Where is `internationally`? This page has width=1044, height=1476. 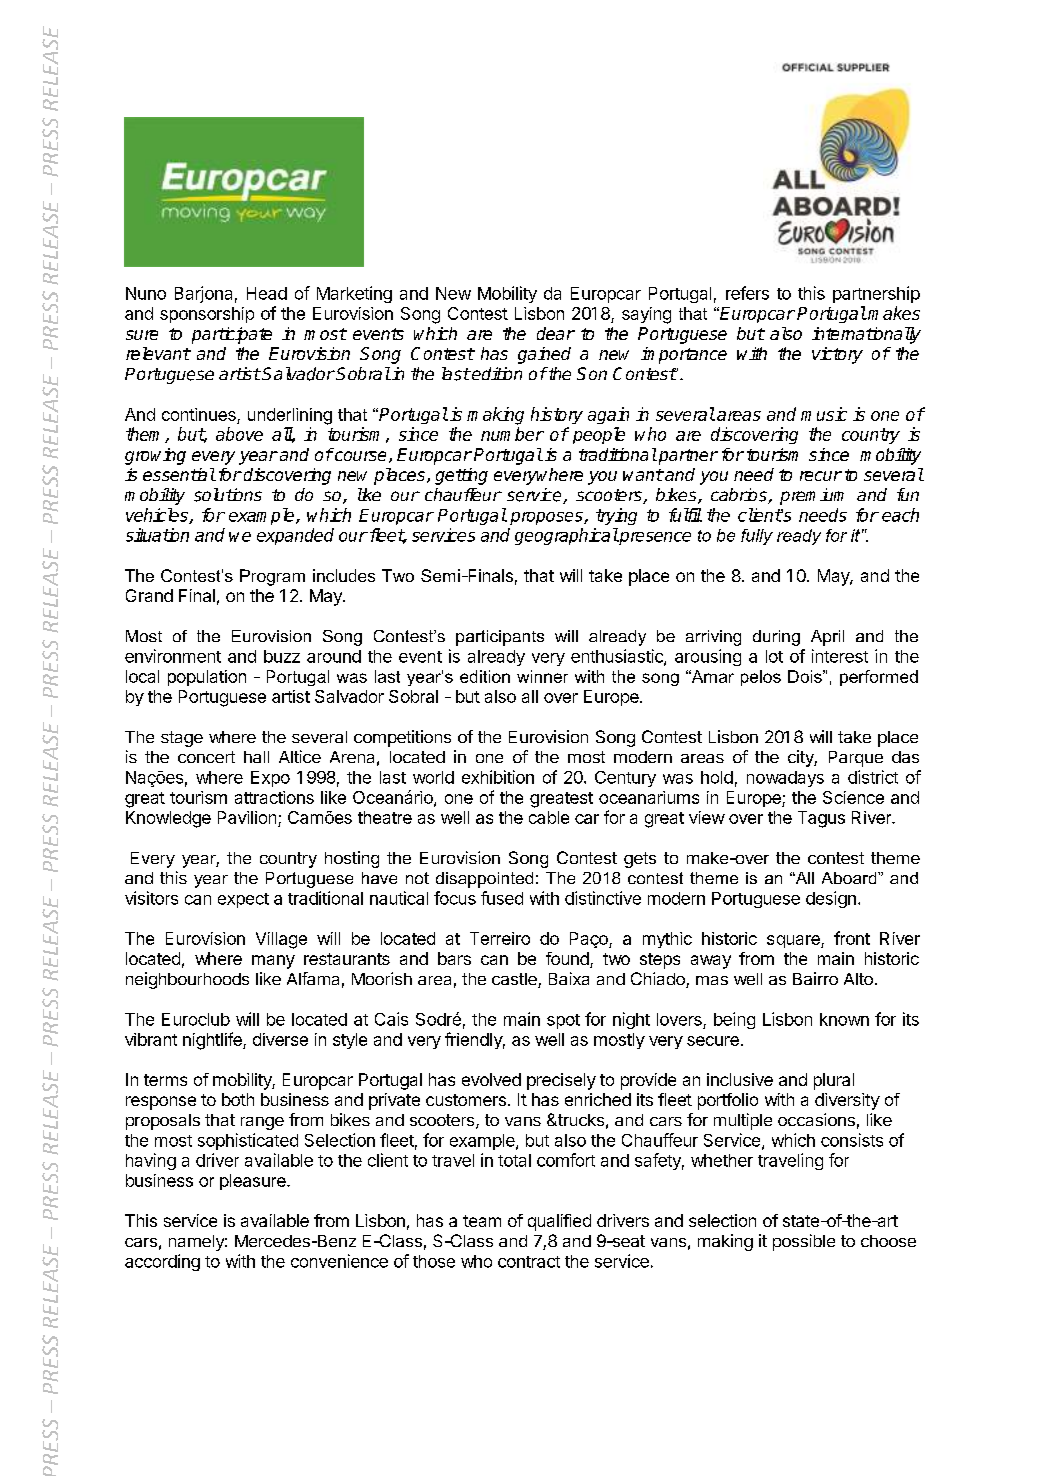
internationally is located at coordinates (866, 335).
